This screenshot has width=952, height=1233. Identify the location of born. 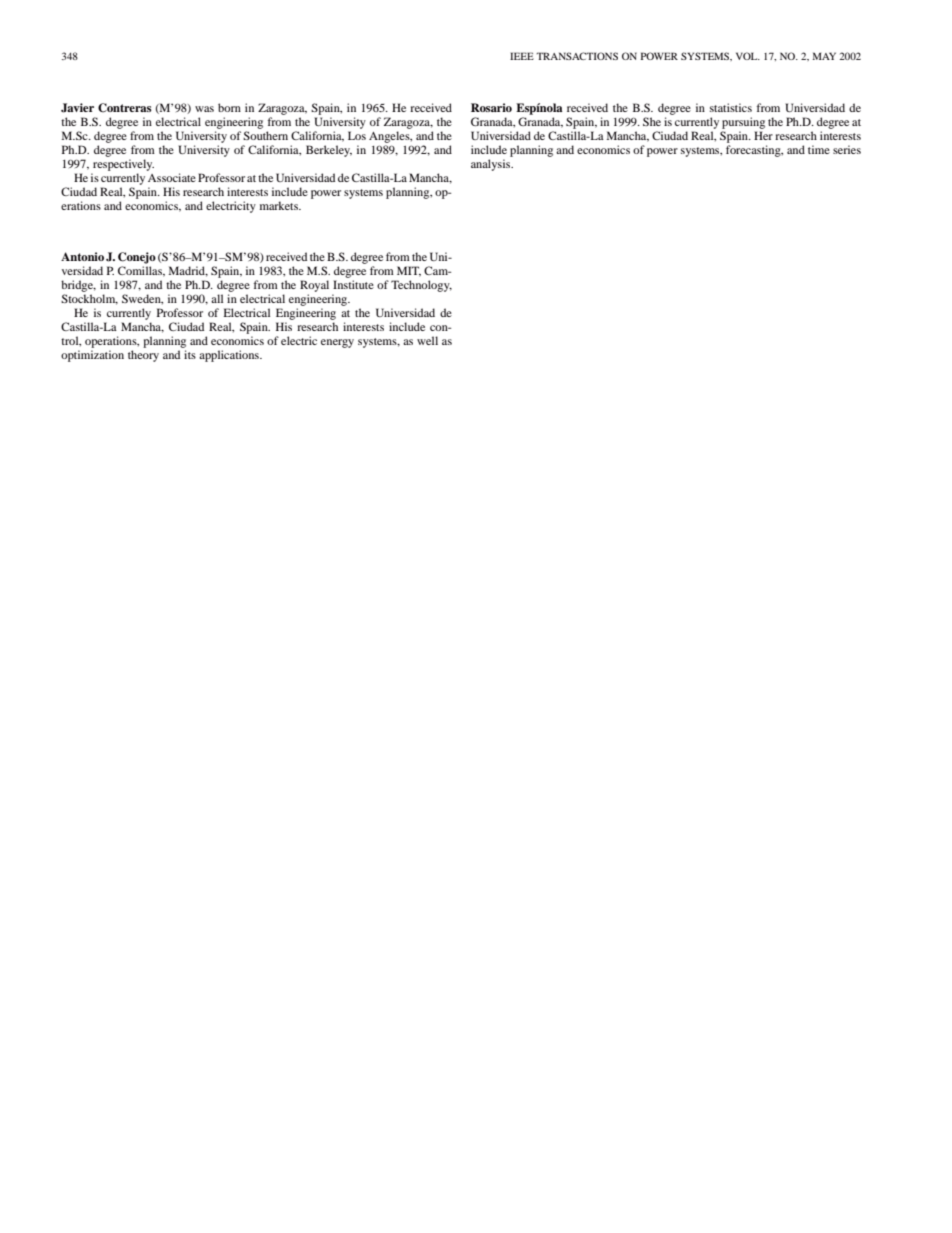
(229, 107).
